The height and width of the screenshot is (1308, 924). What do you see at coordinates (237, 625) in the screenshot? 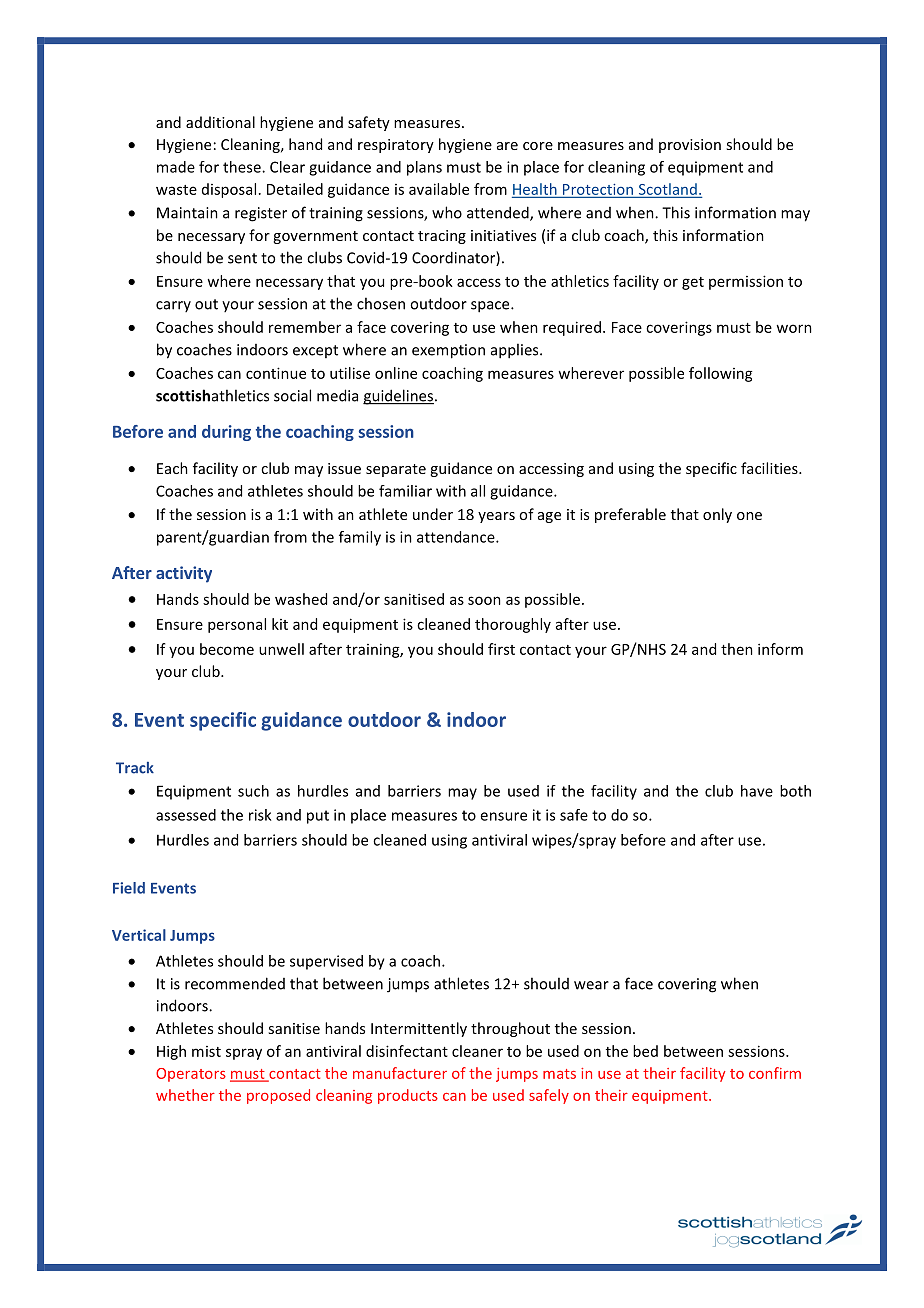
I see `personal` at bounding box center [237, 625].
